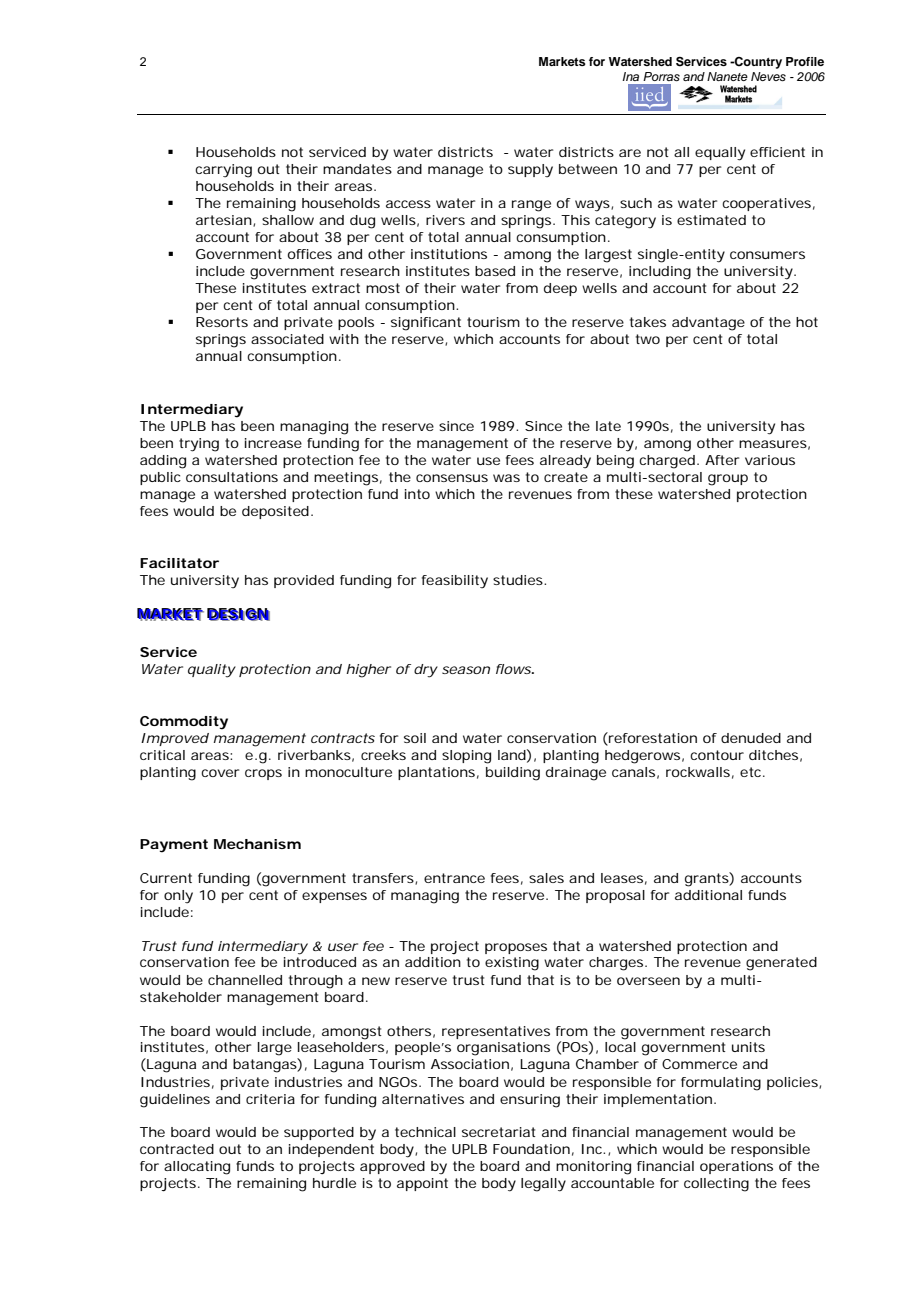 This image has width=924, height=1308. Describe the element at coordinates (426, 324) in the image. I see `significant` at that location.
